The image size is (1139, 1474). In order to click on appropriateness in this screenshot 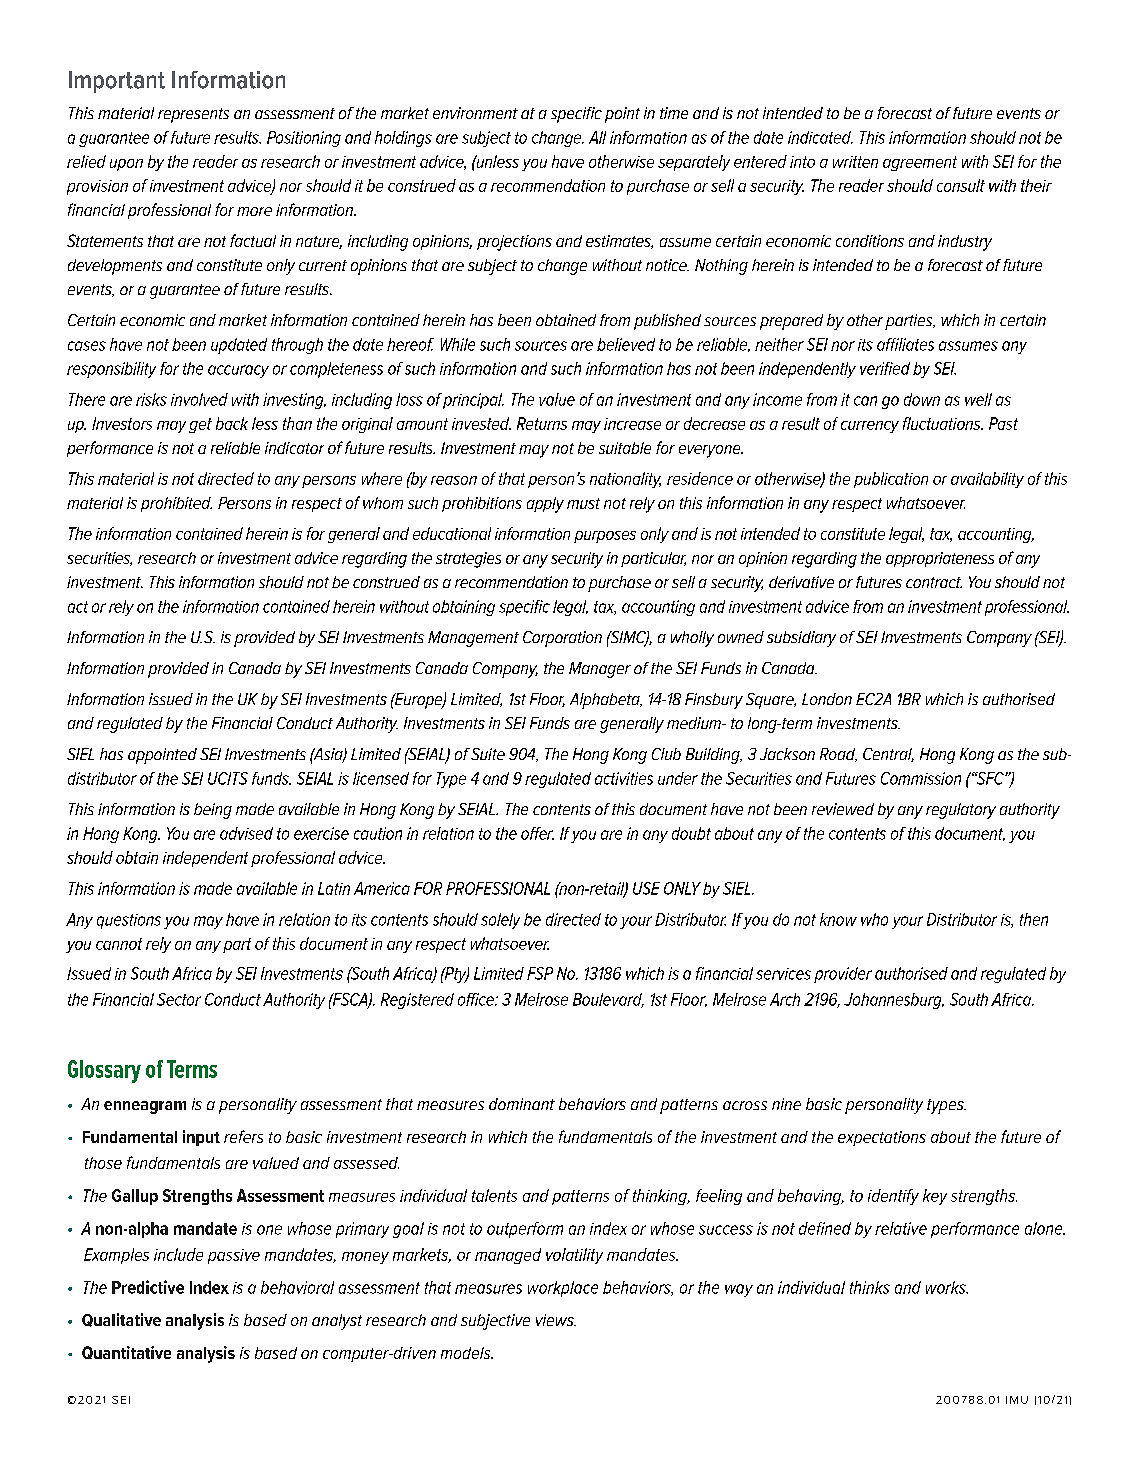, I will do `click(940, 559)`.
